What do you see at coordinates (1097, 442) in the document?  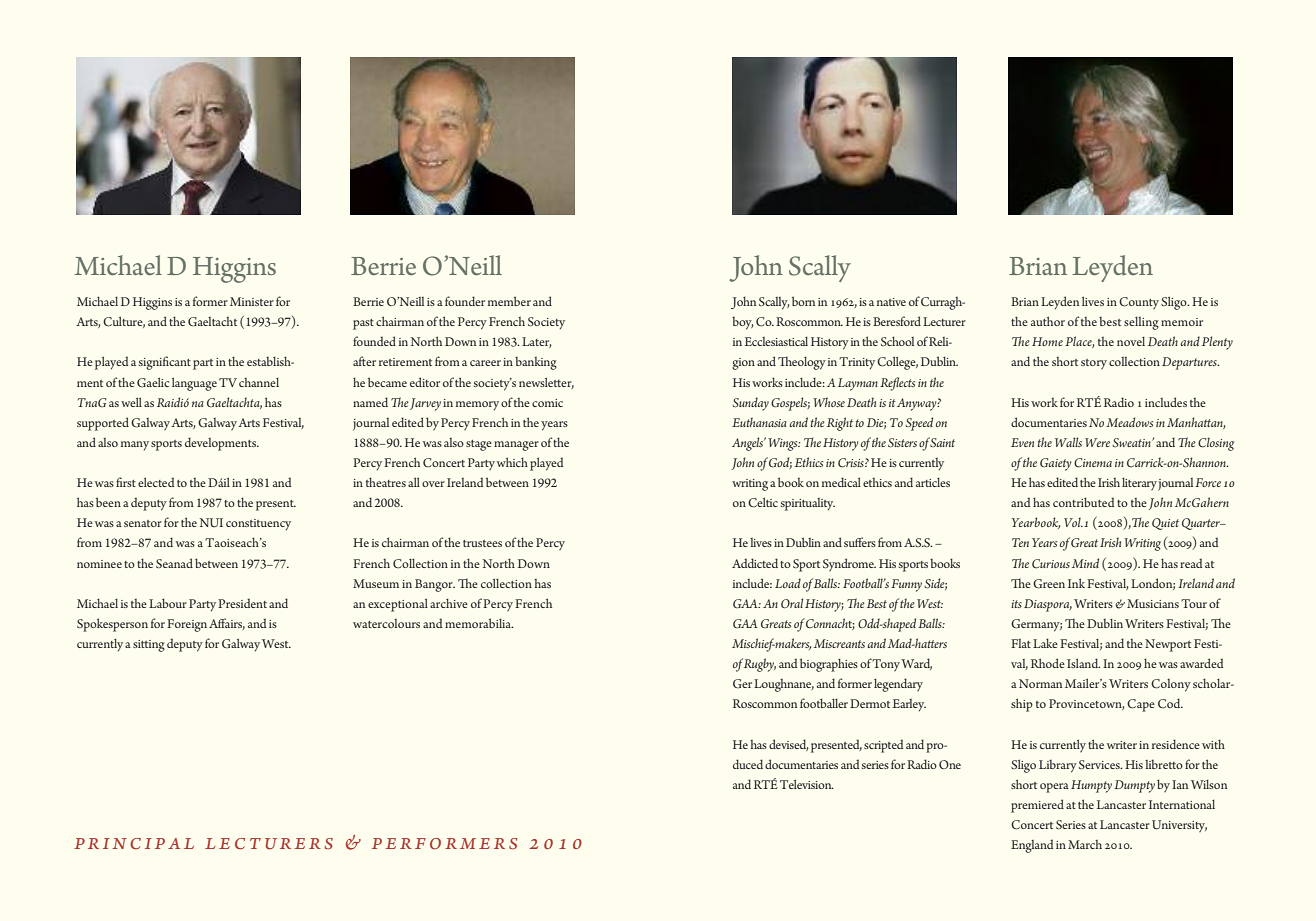 I see `Were` at bounding box center [1097, 442].
